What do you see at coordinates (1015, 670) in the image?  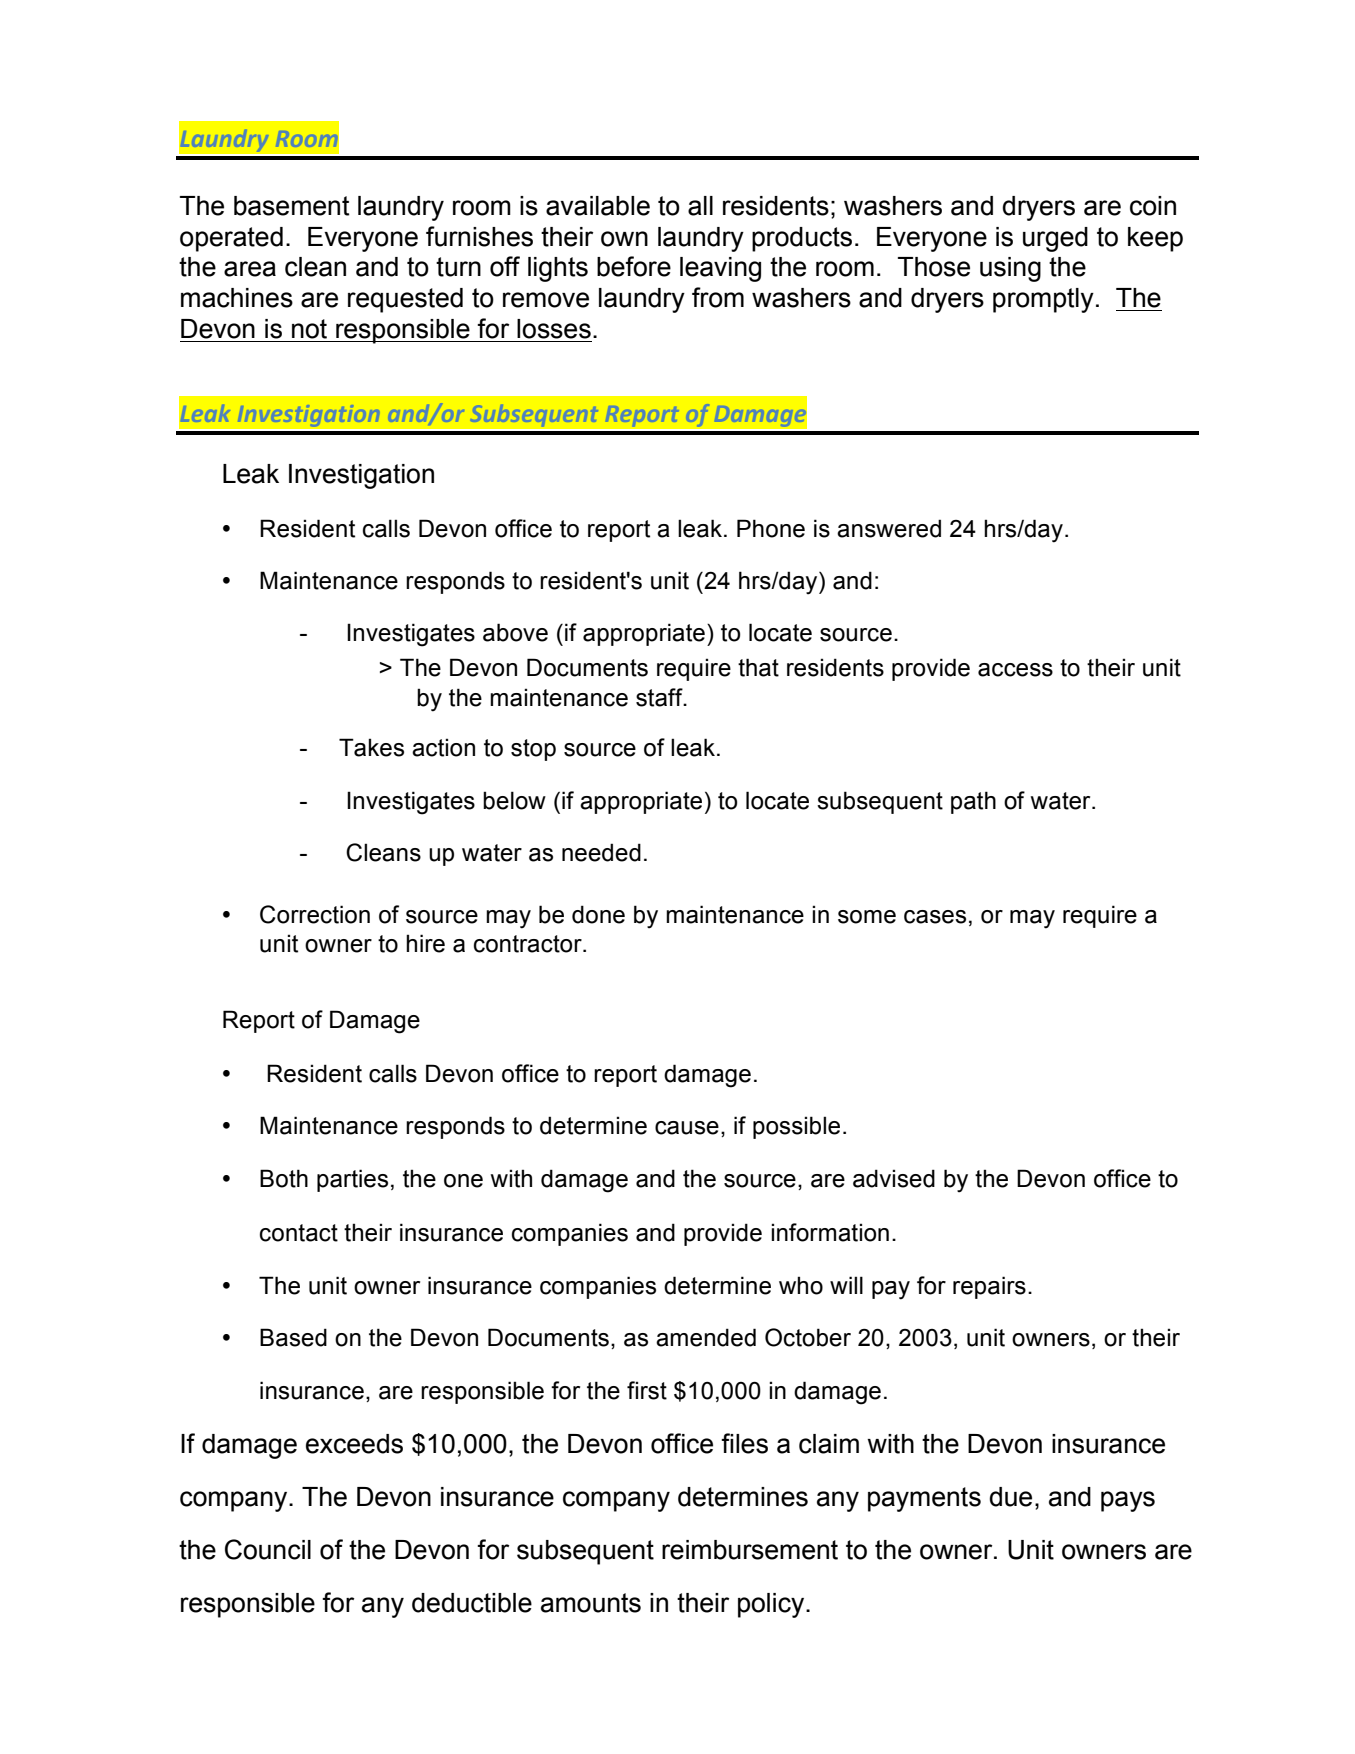 I see `access` at bounding box center [1015, 670].
